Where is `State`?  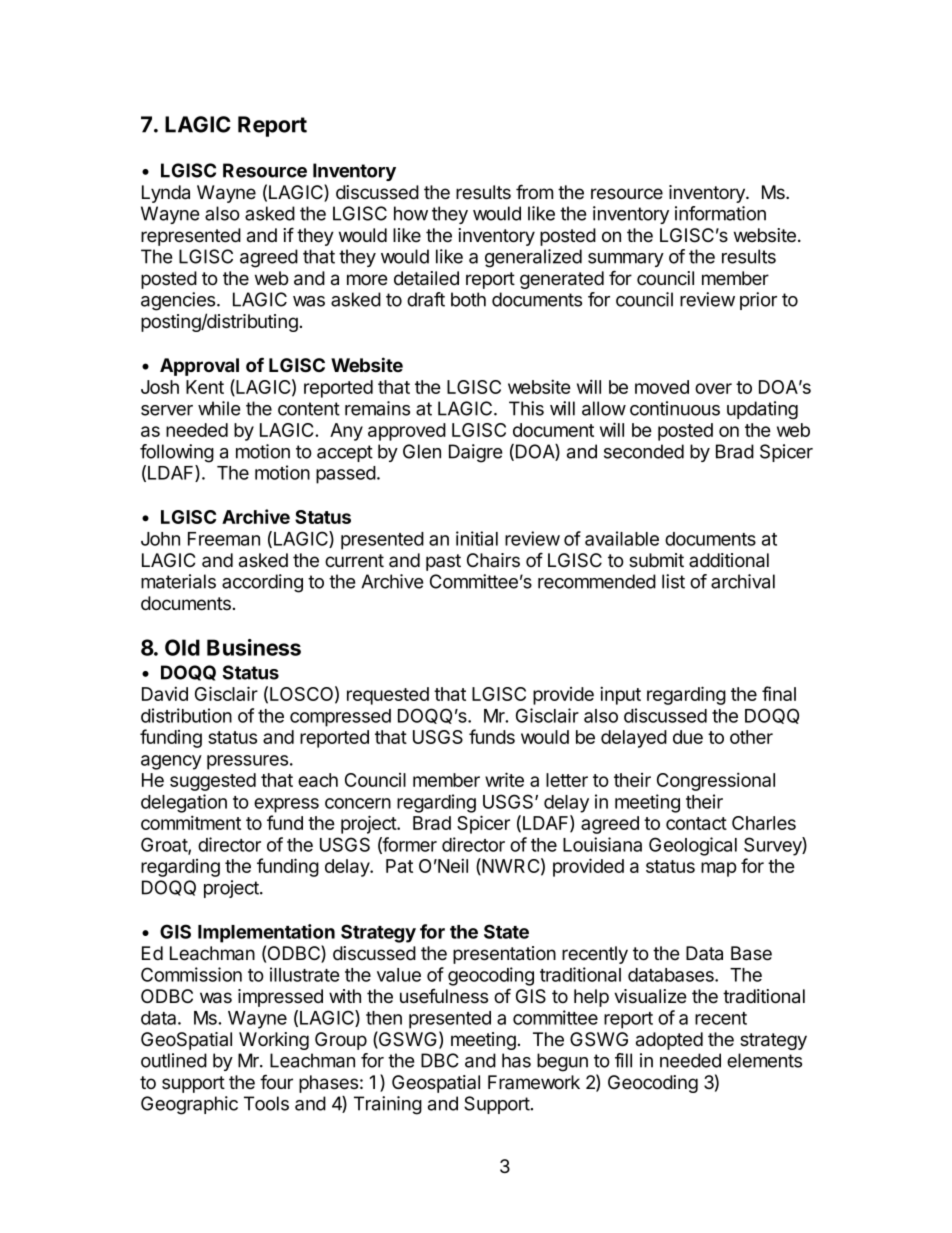
State is located at coordinates (506, 931).
